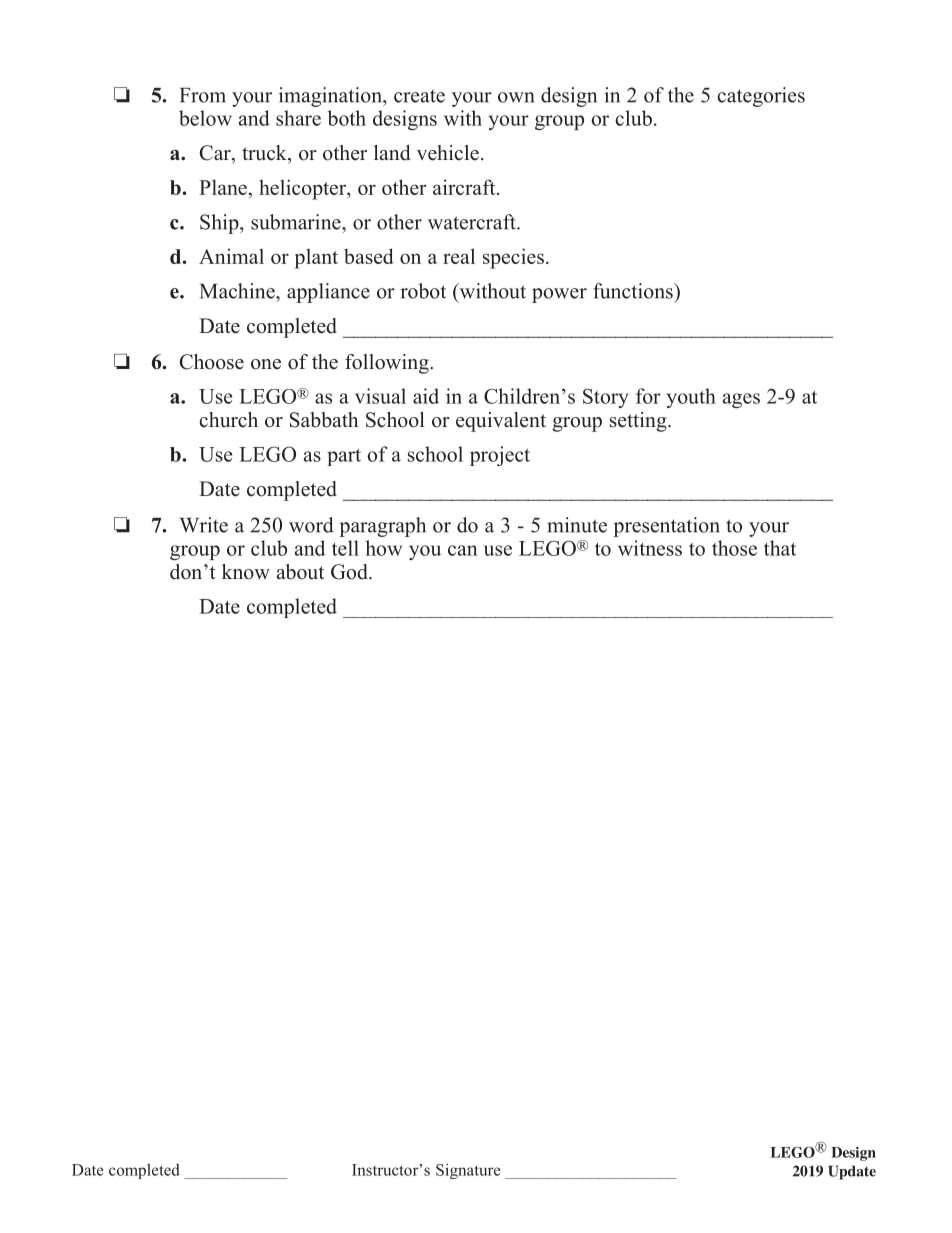  Describe the element at coordinates (691, 398) in the page. I see `youth` at that location.
